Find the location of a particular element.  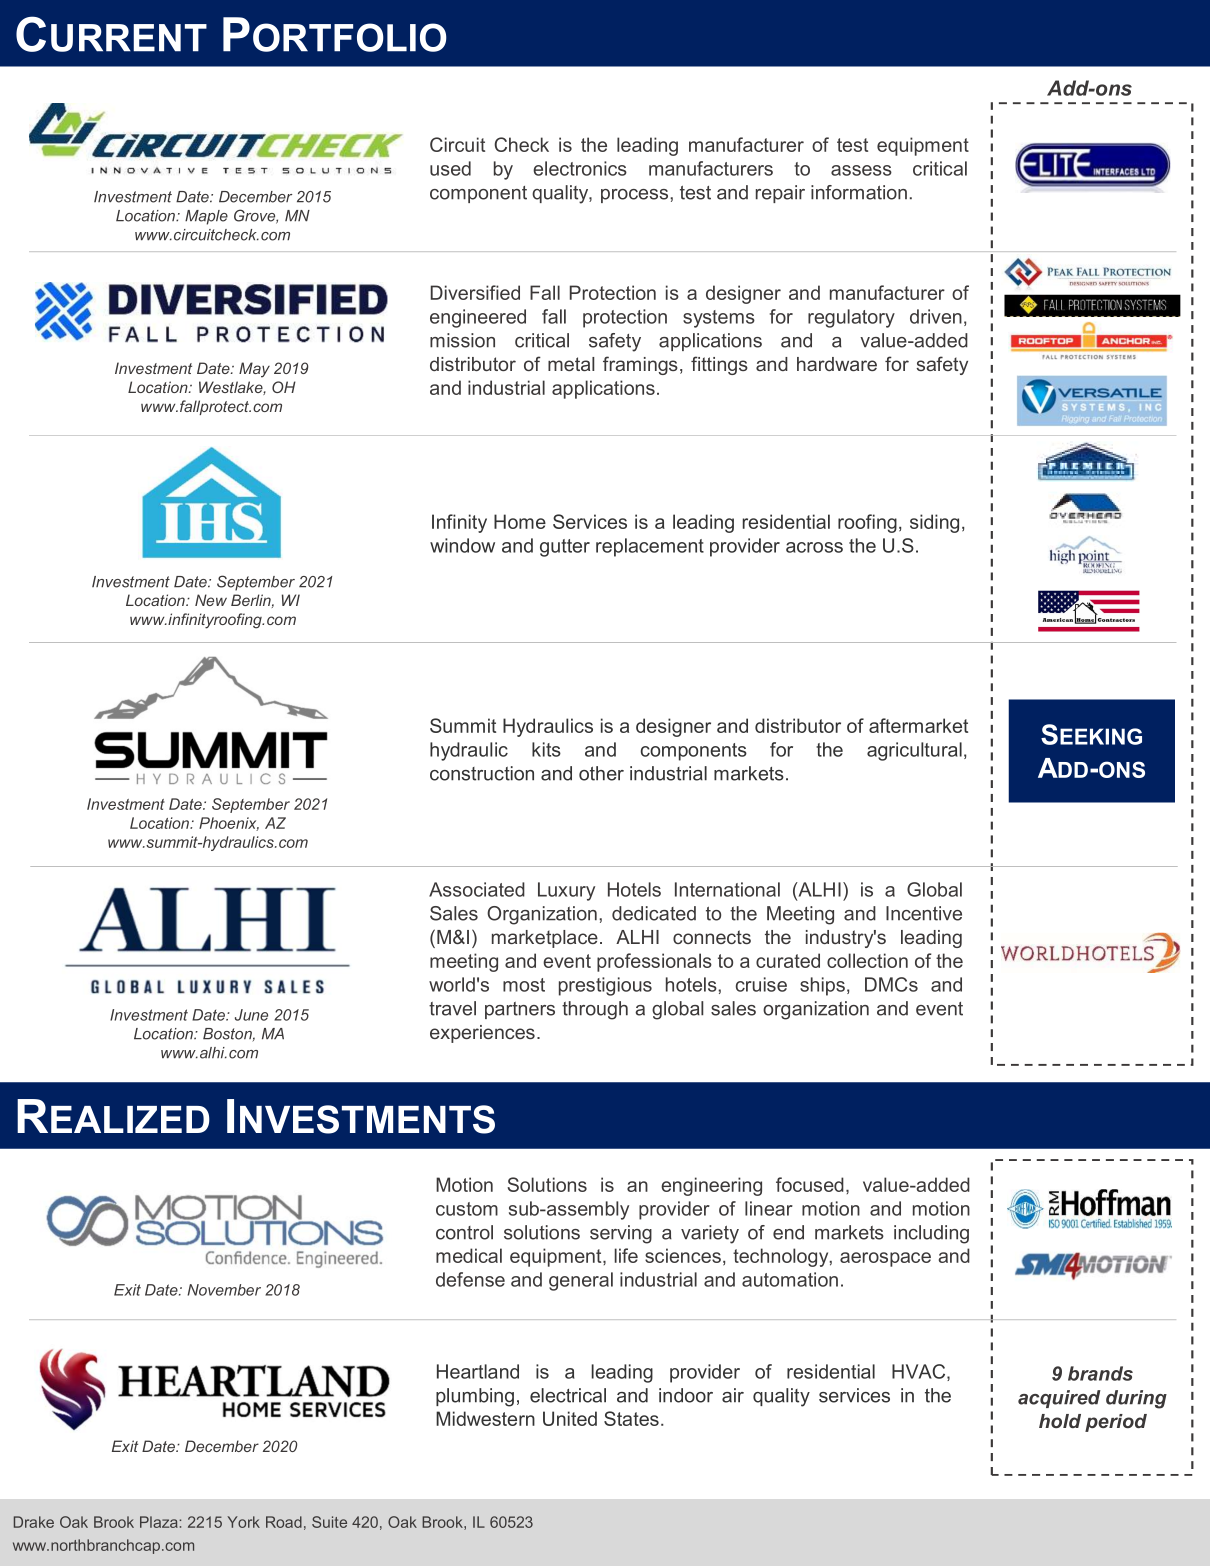

process is located at coordinates (636, 196).
